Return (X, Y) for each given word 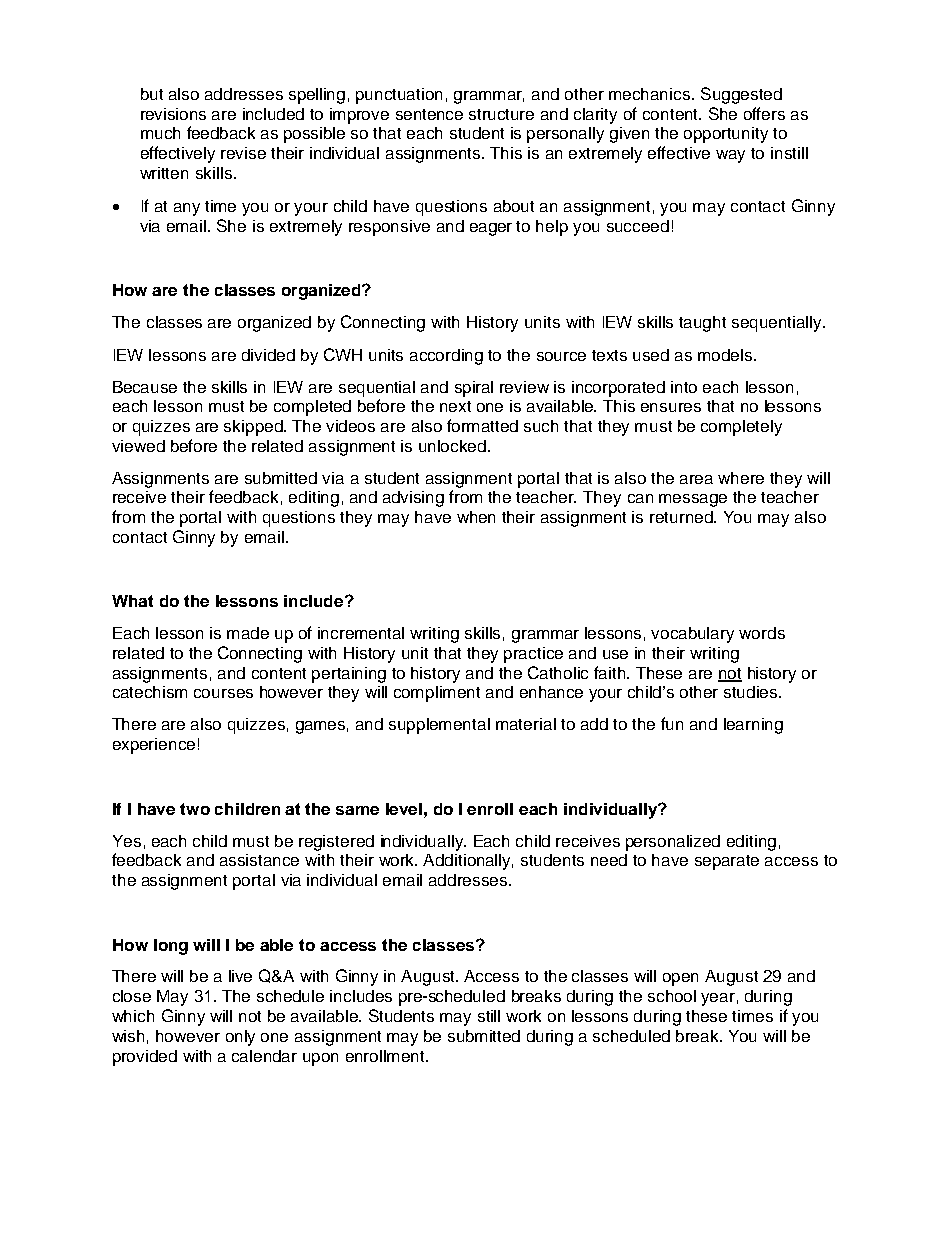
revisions (173, 114)
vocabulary (692, 635)
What (132, 601)
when (476, 517)
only (240, 1038)
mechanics (651, 94)
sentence (429, 114)
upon (320, 1059)
